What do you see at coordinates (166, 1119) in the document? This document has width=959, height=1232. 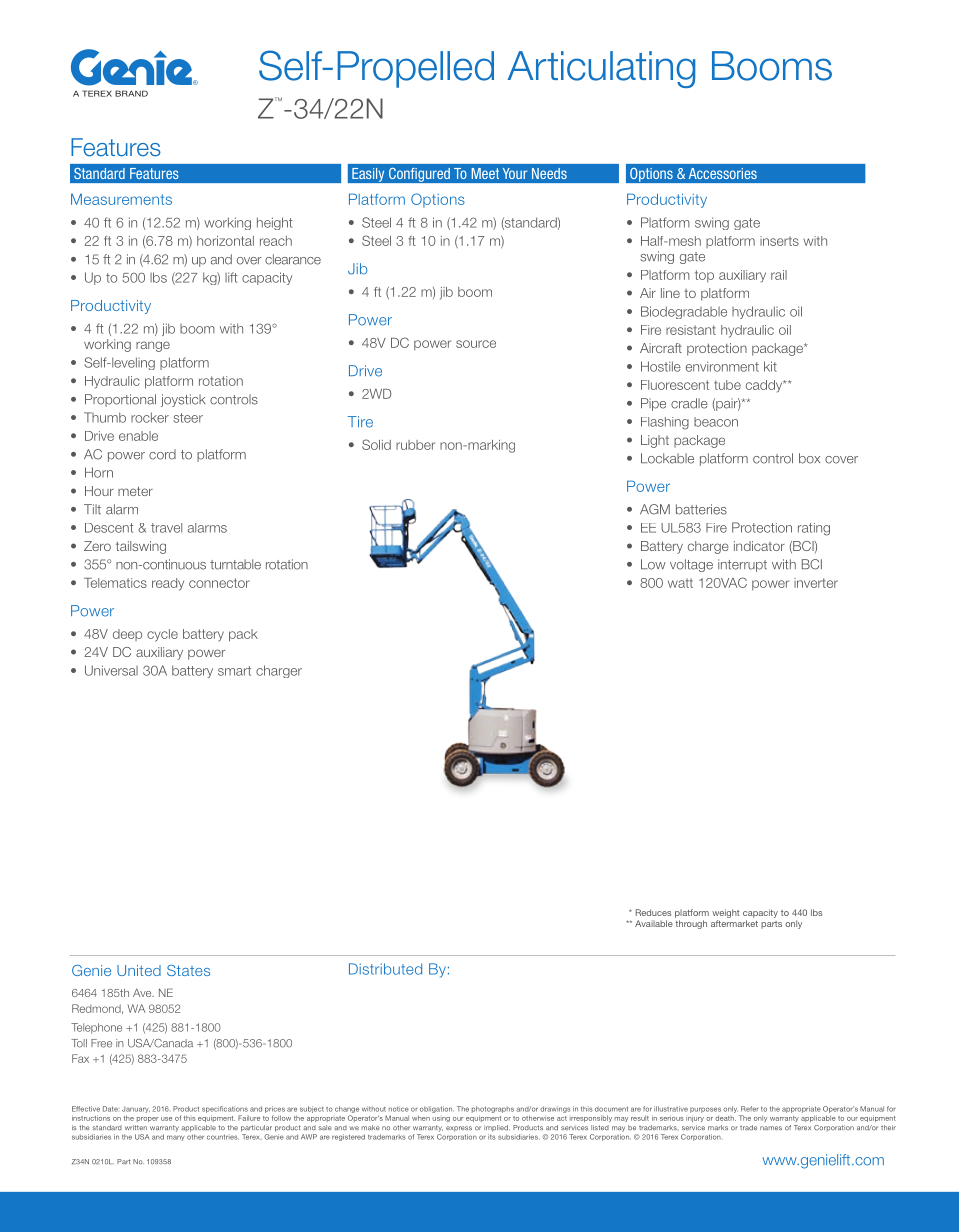 I see `use` at bounding box center [166, 1119].
